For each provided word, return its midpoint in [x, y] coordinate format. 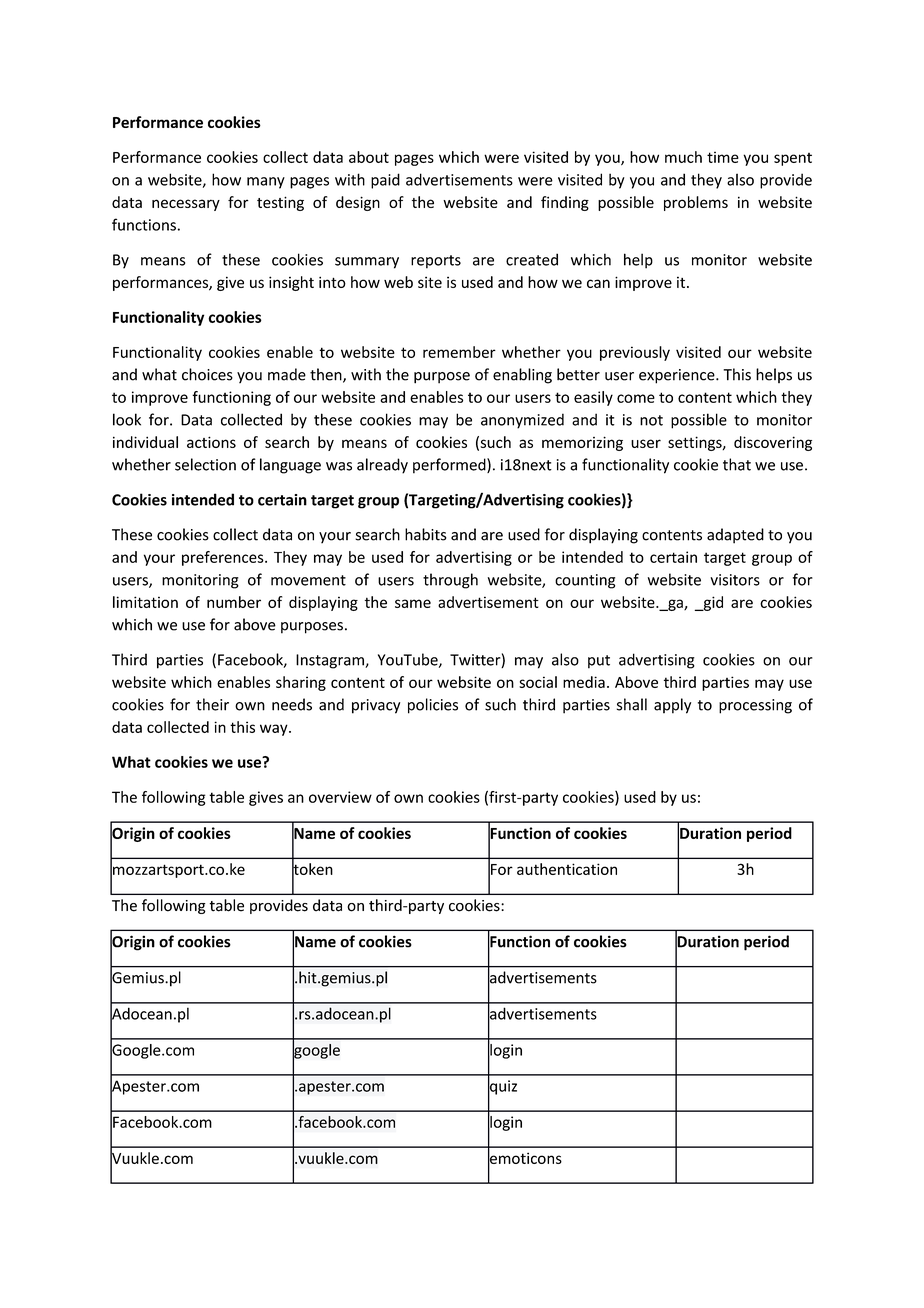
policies [433, 706]
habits [426, 534]
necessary [186, 205]
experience [678, 376]
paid [385, 181]
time [723, 157]
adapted [735, 536]
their [212, 704]
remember [459, 352]
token [312, 869]
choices [207, 374]
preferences [224, 558]
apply [672, 706]
